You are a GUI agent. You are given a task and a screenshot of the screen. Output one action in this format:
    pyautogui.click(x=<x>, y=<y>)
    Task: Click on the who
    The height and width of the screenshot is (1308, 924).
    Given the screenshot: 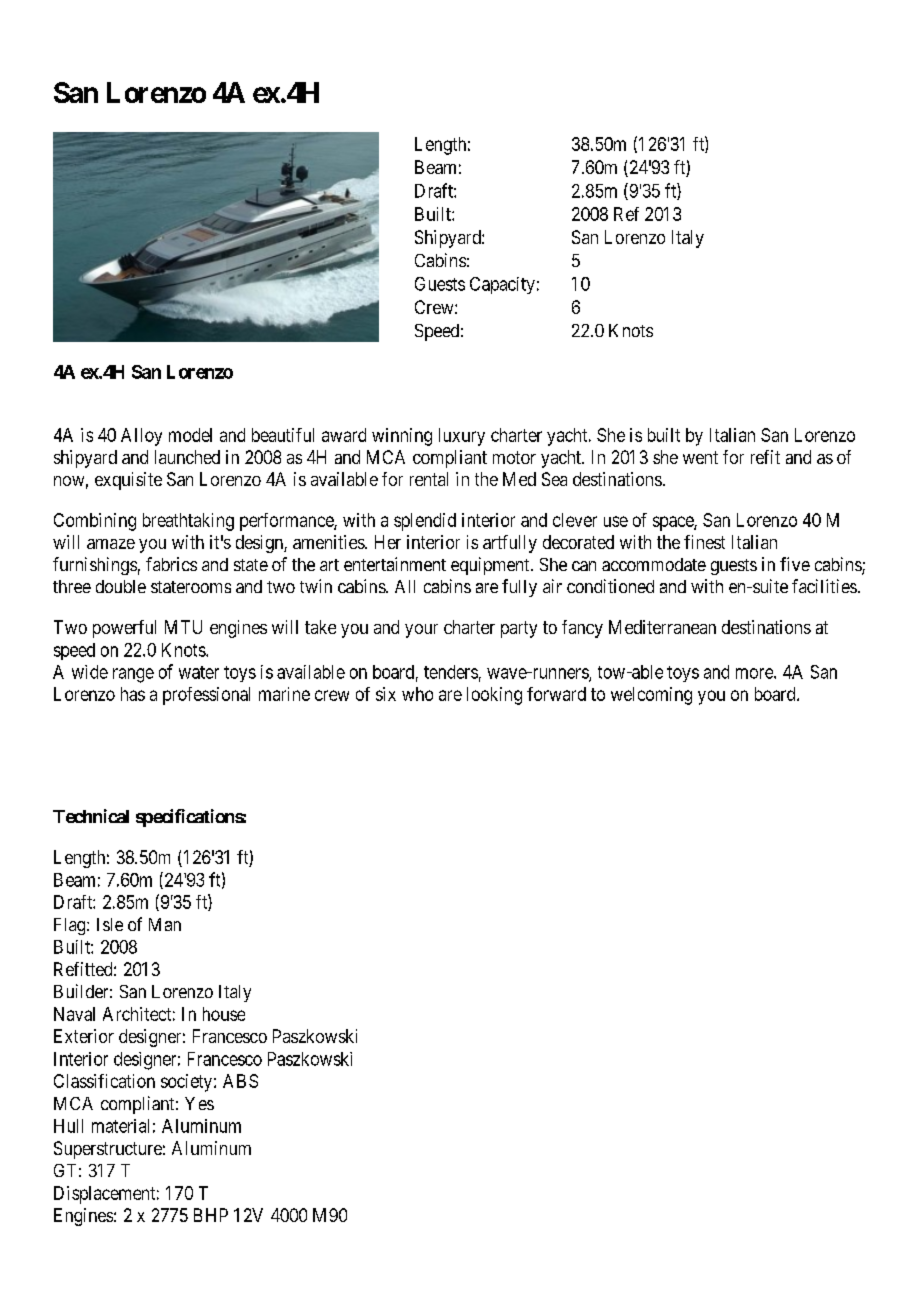 What is the action you would take?
    pyautogui.click(x=417, y=694)
